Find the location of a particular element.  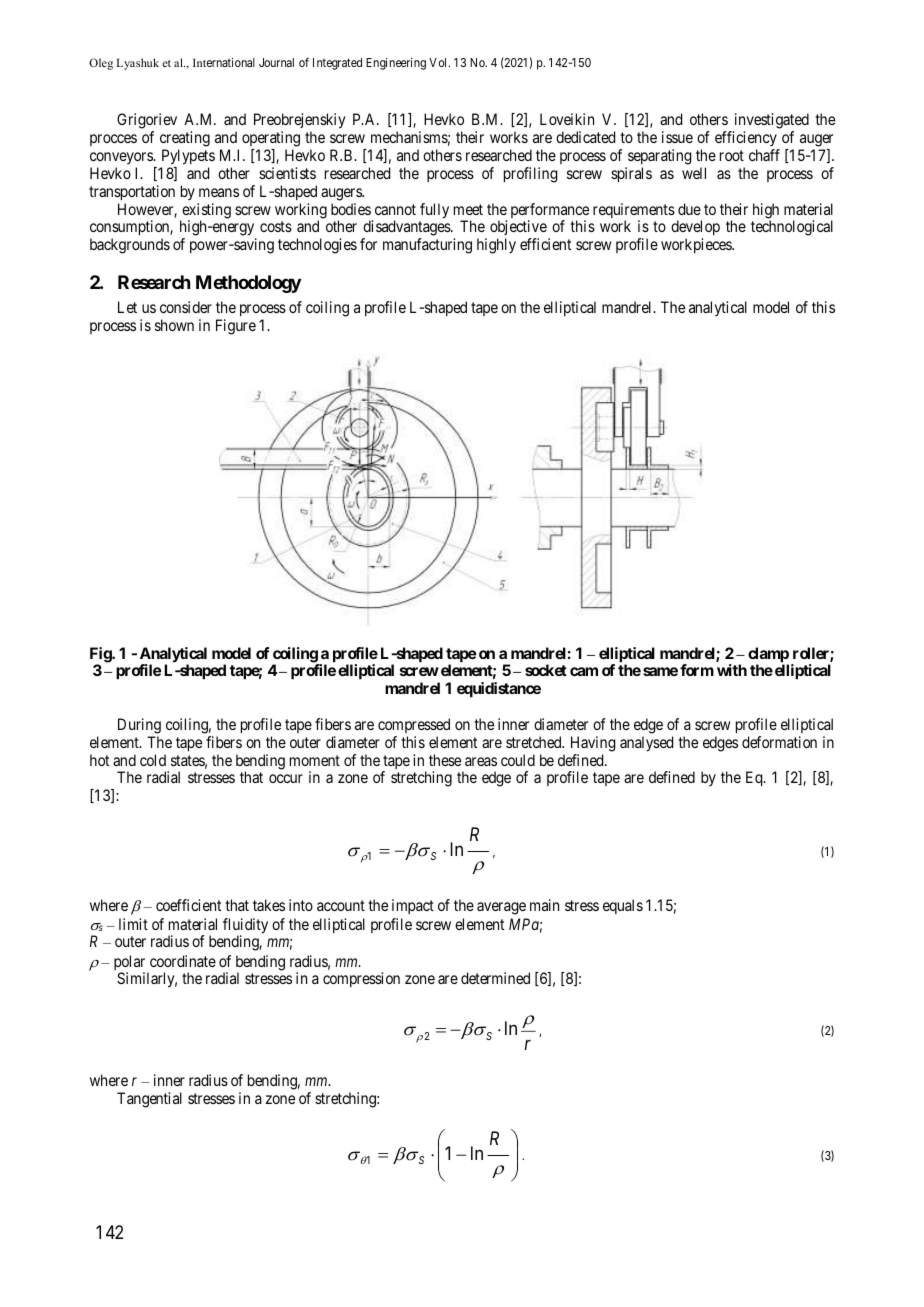

During is located at coordinates (139, 726).
